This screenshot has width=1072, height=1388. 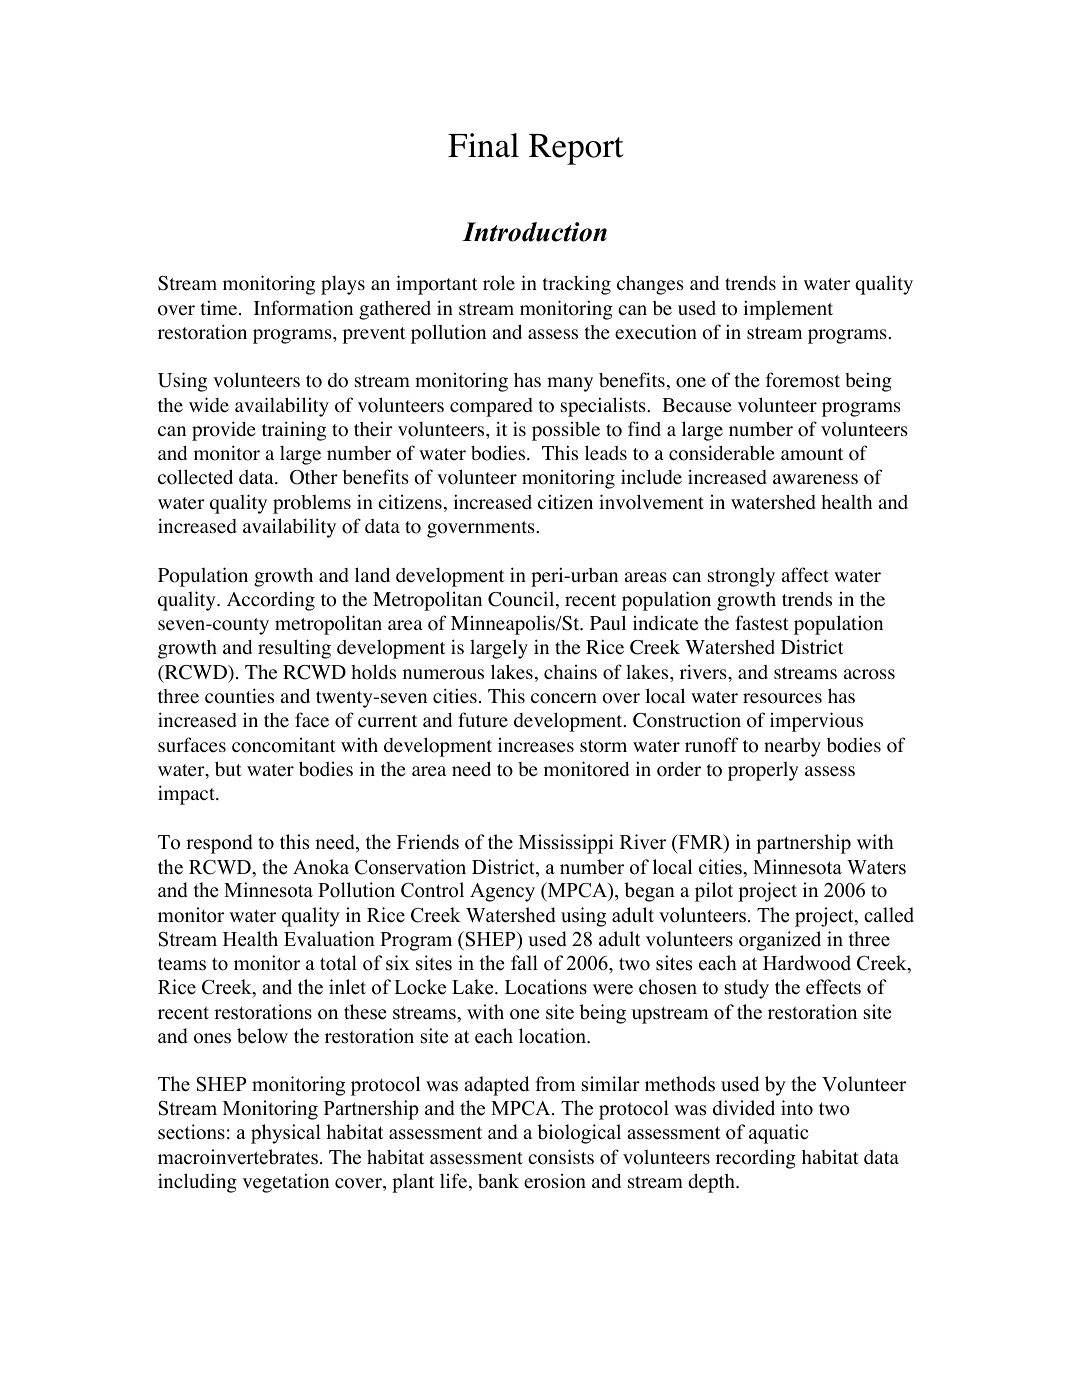 I want to click on problems, so click(x=312, y=504).
